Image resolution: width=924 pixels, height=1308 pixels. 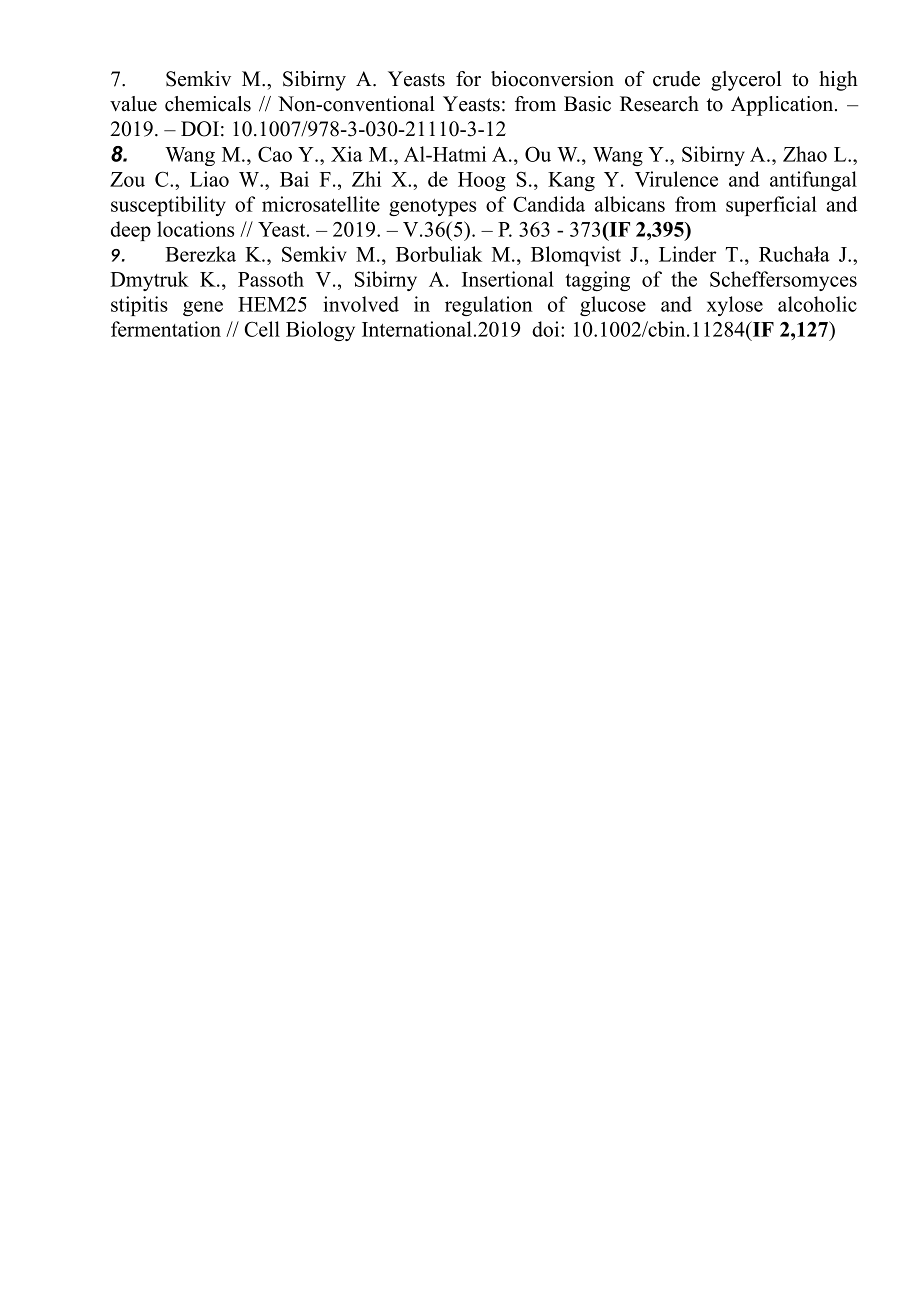 I want to click on susceptibility, so click(x=168, y=206).
